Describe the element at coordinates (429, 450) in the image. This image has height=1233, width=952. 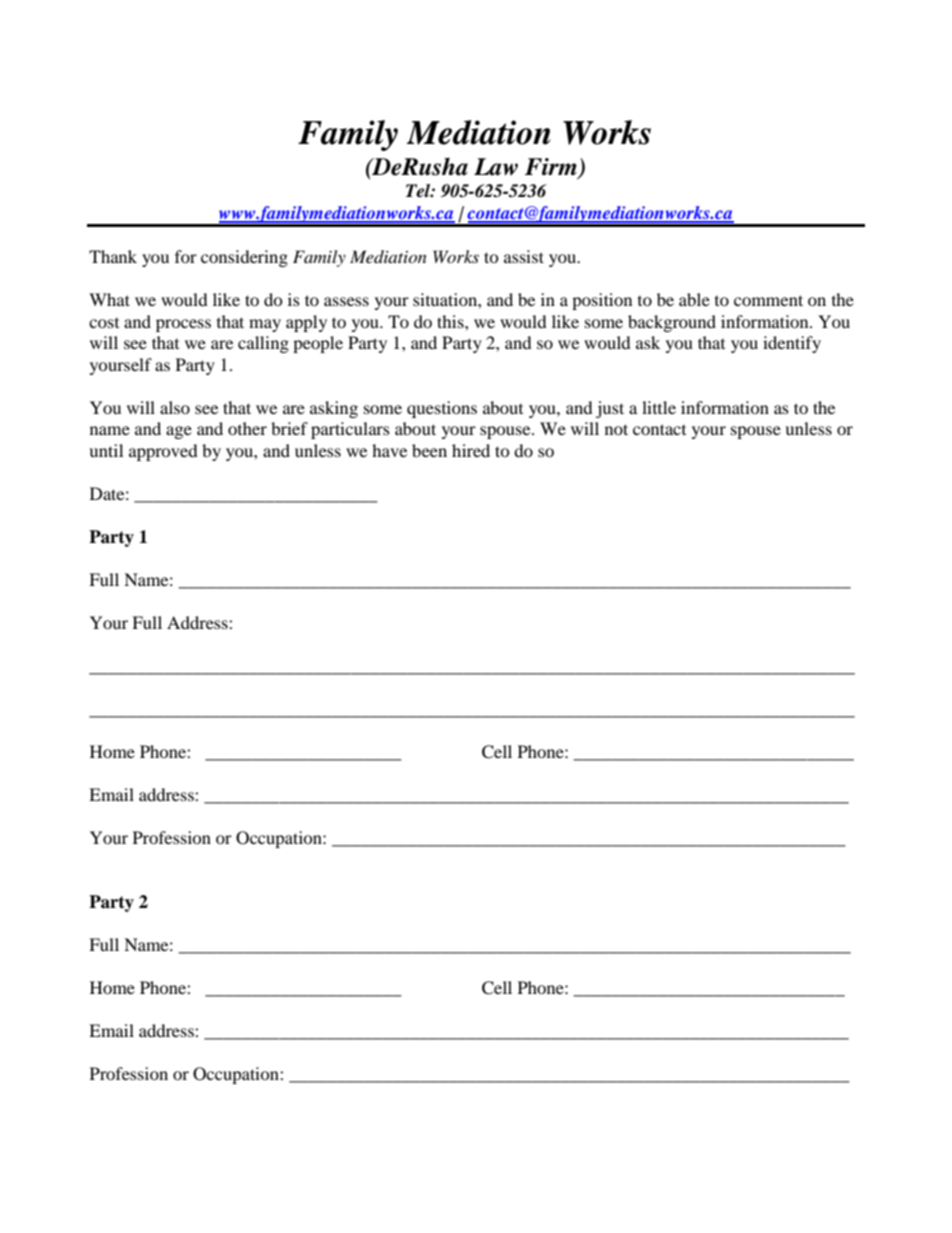
I see `been` at that location.
